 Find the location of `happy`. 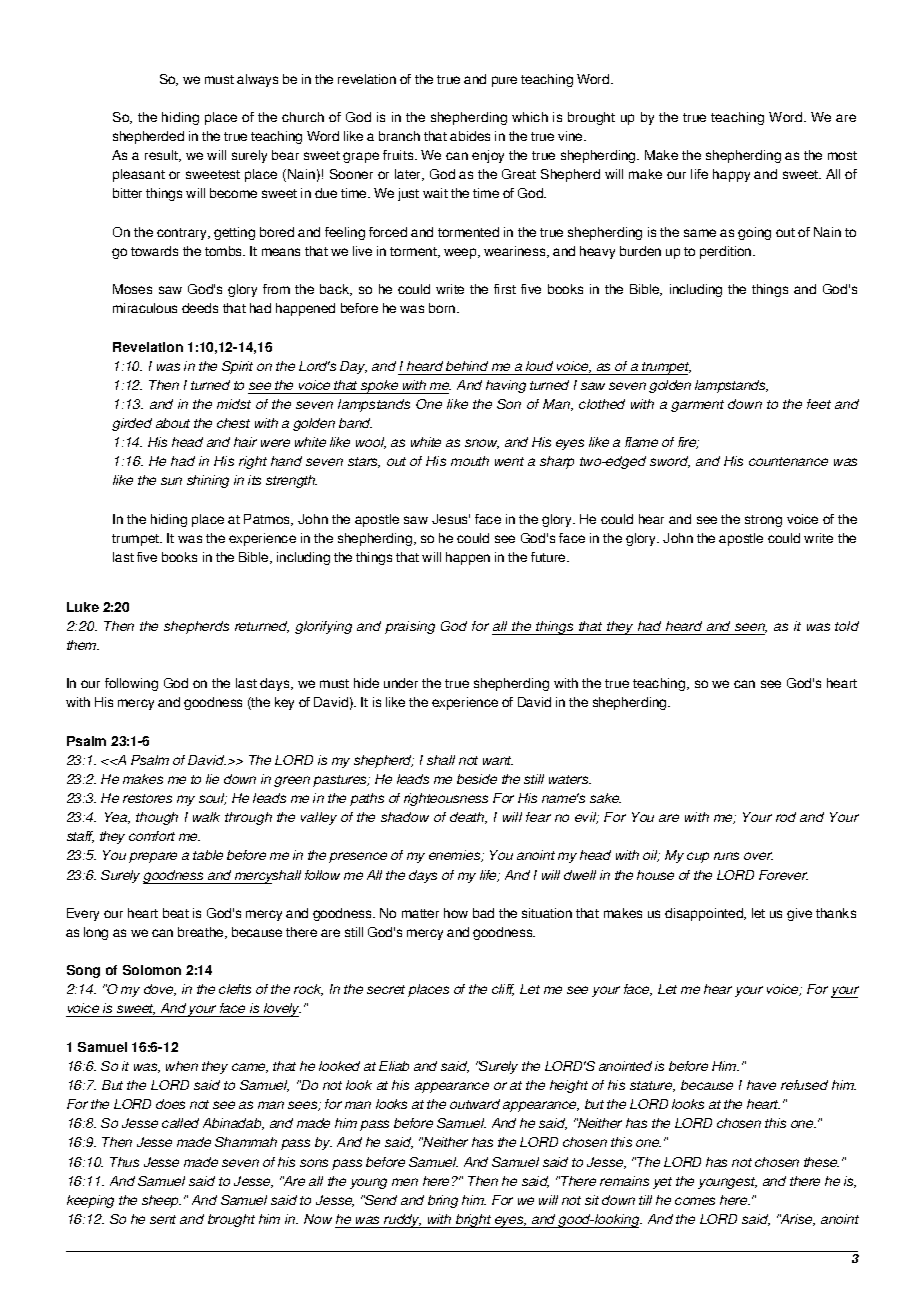

happy is located at coordinates (731, 175).
